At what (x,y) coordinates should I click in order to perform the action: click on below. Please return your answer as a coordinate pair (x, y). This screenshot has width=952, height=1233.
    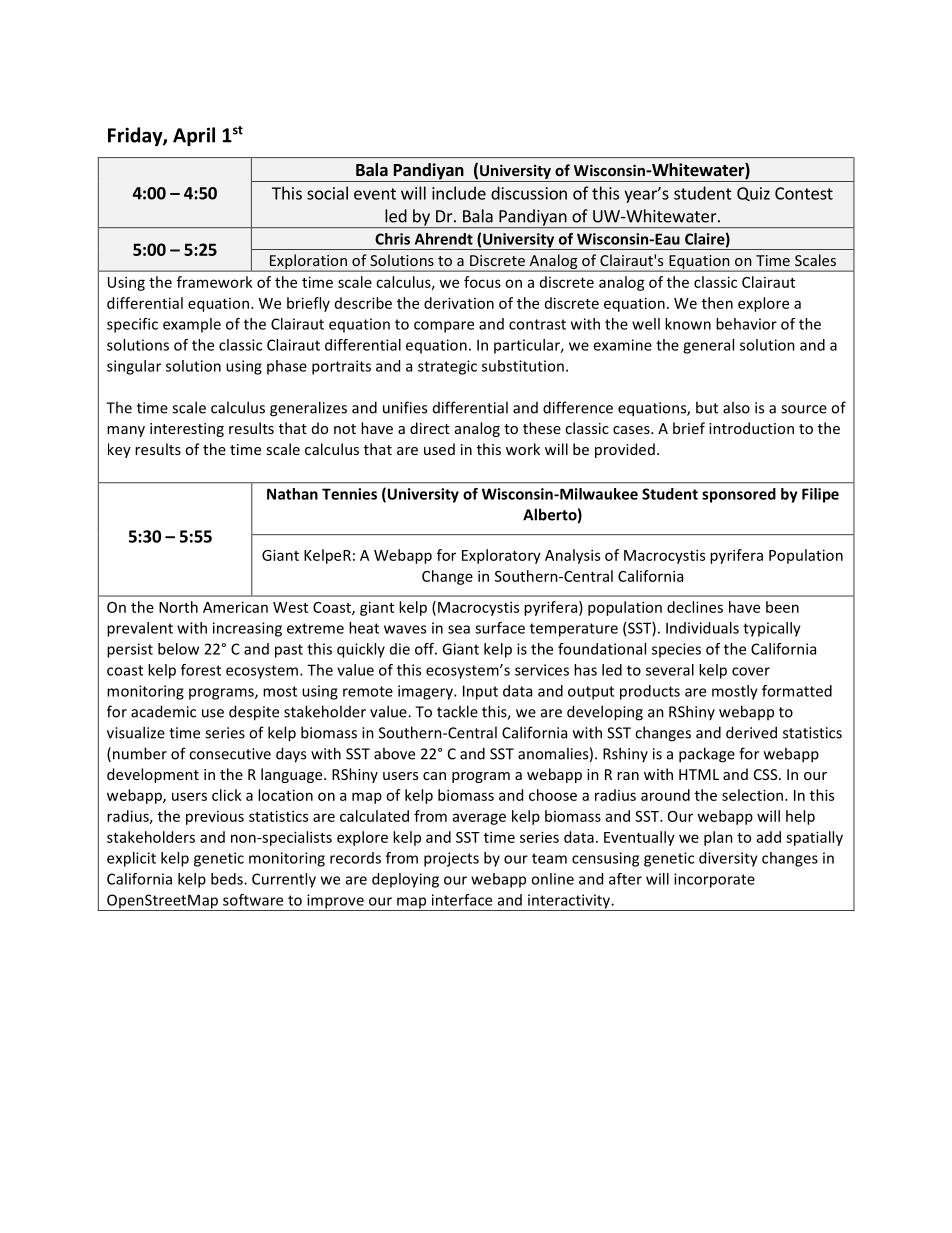
    Looking at the image, I should click on (178, 649).
